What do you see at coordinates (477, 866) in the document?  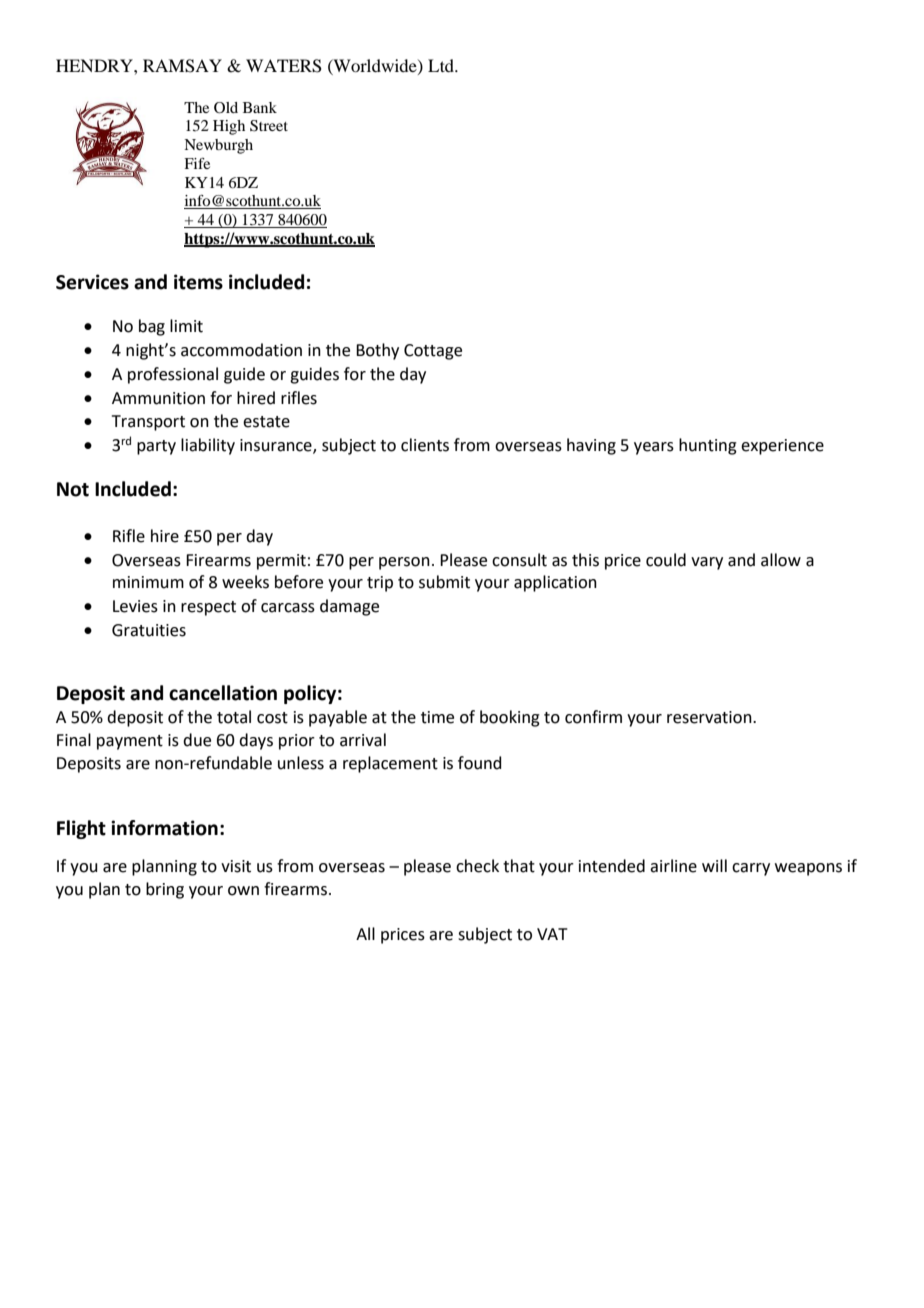 I see `check` at bounding box center [477, 866].
